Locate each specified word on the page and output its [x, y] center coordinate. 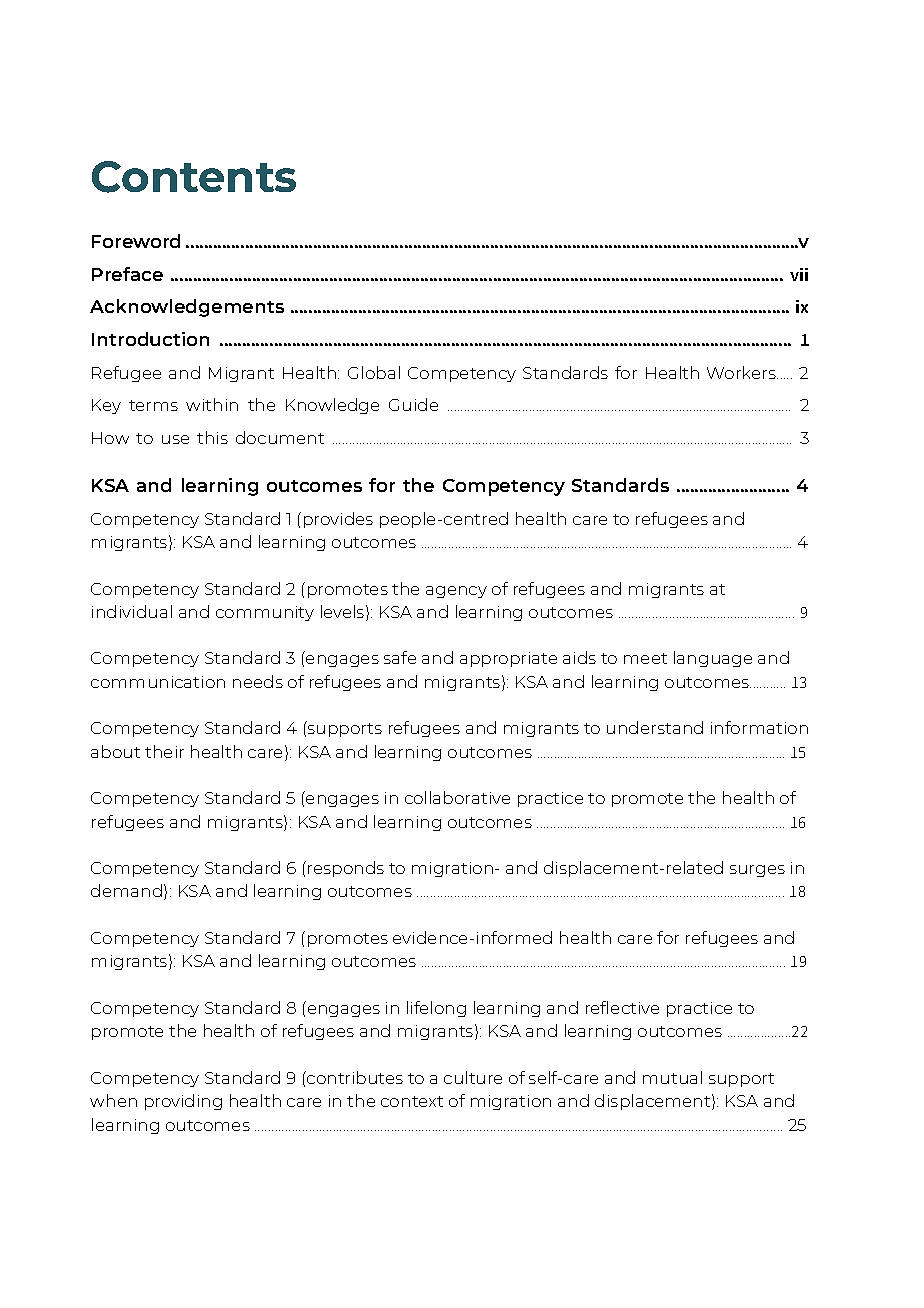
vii [799, 274]
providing [183, 1102]
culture [473, 1077]
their [164, 751]
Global [374, 372]
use [175, 439]
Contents [194, 177]
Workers [742, 372]
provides [338, 520]
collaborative [457, 797]
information [759, 727]
